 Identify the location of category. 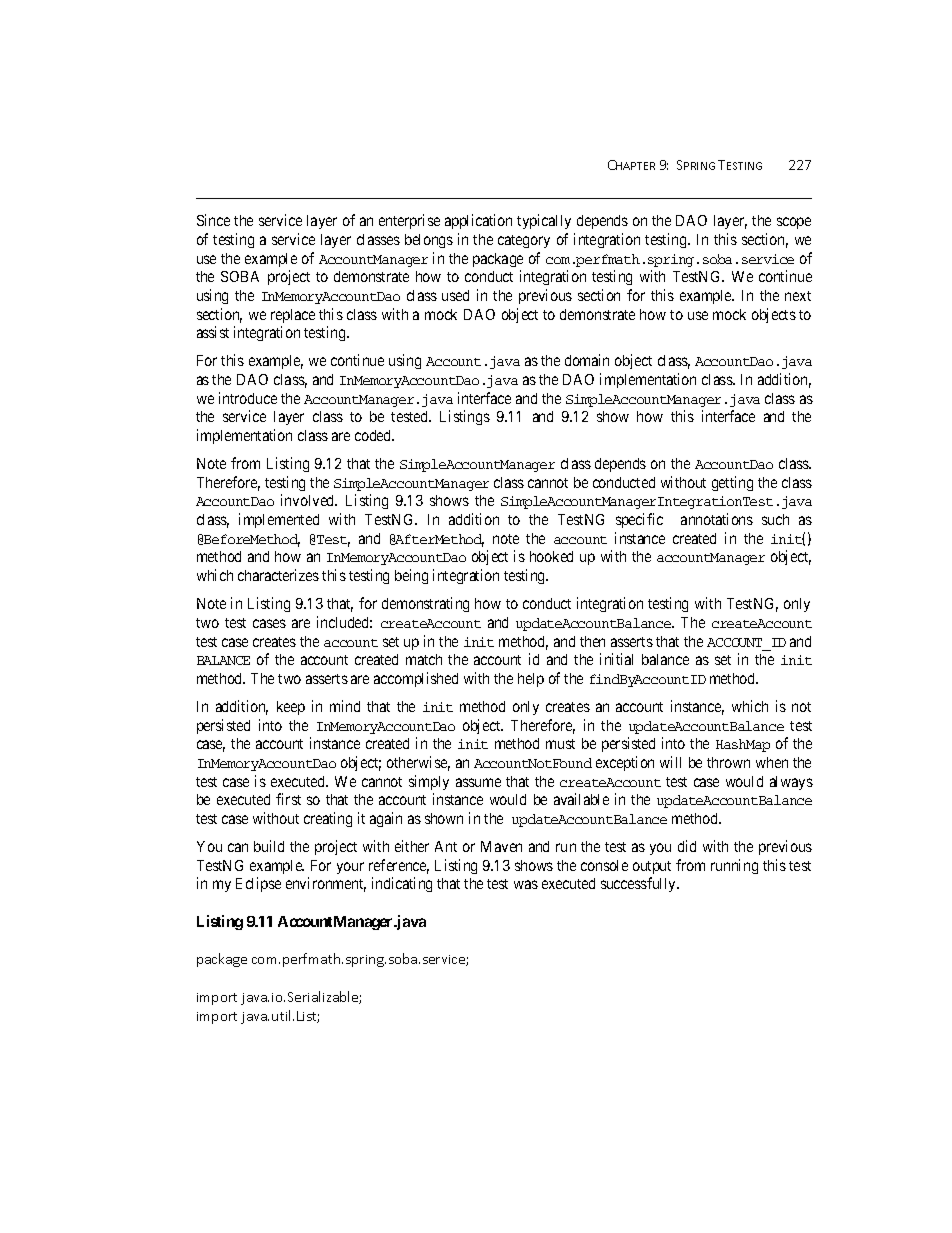
(524, 241).
